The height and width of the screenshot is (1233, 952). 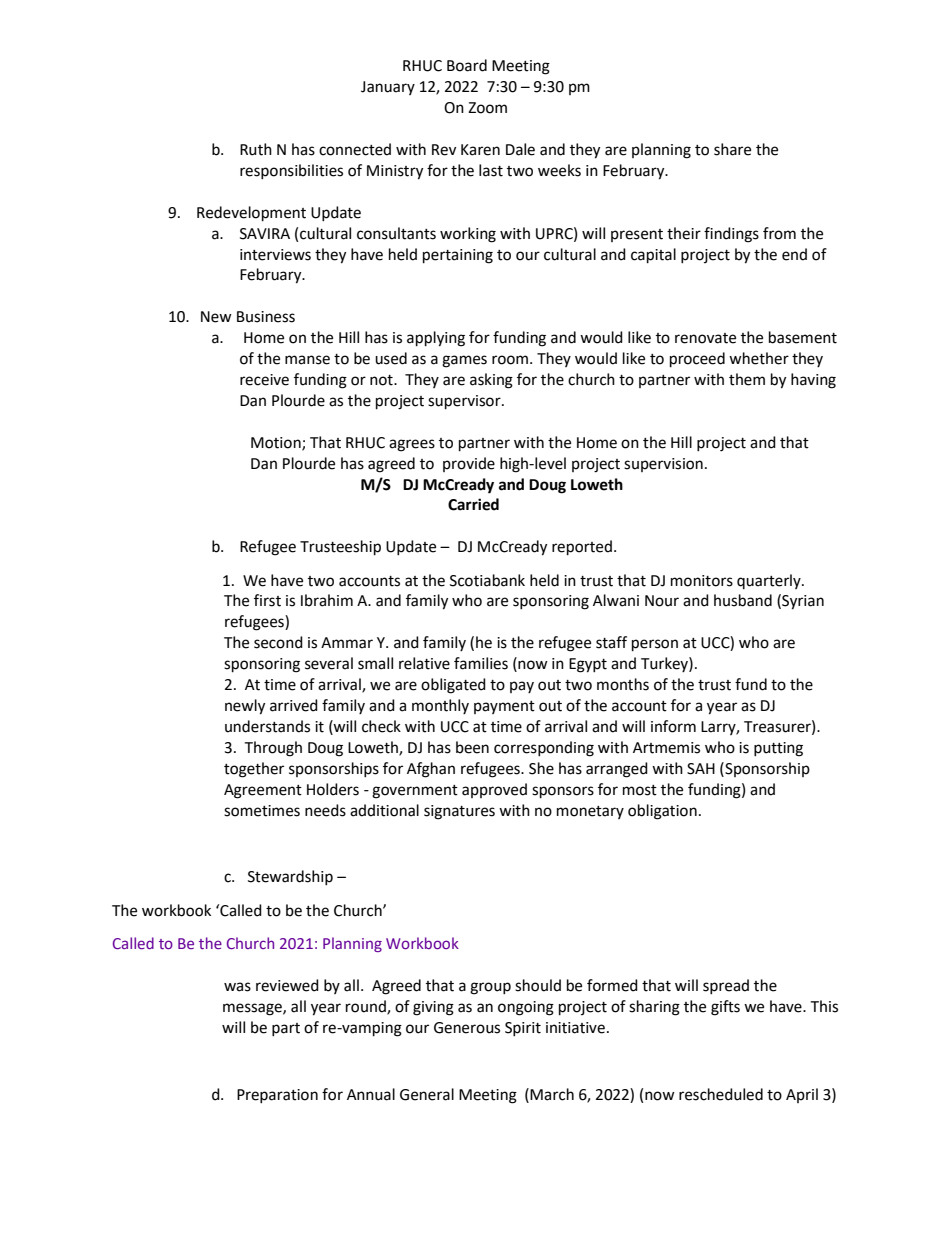 What do you see at coordinates (721, 1094) in the screenshot?
I see `rescheduled` at bounding box center [721, 1094].
